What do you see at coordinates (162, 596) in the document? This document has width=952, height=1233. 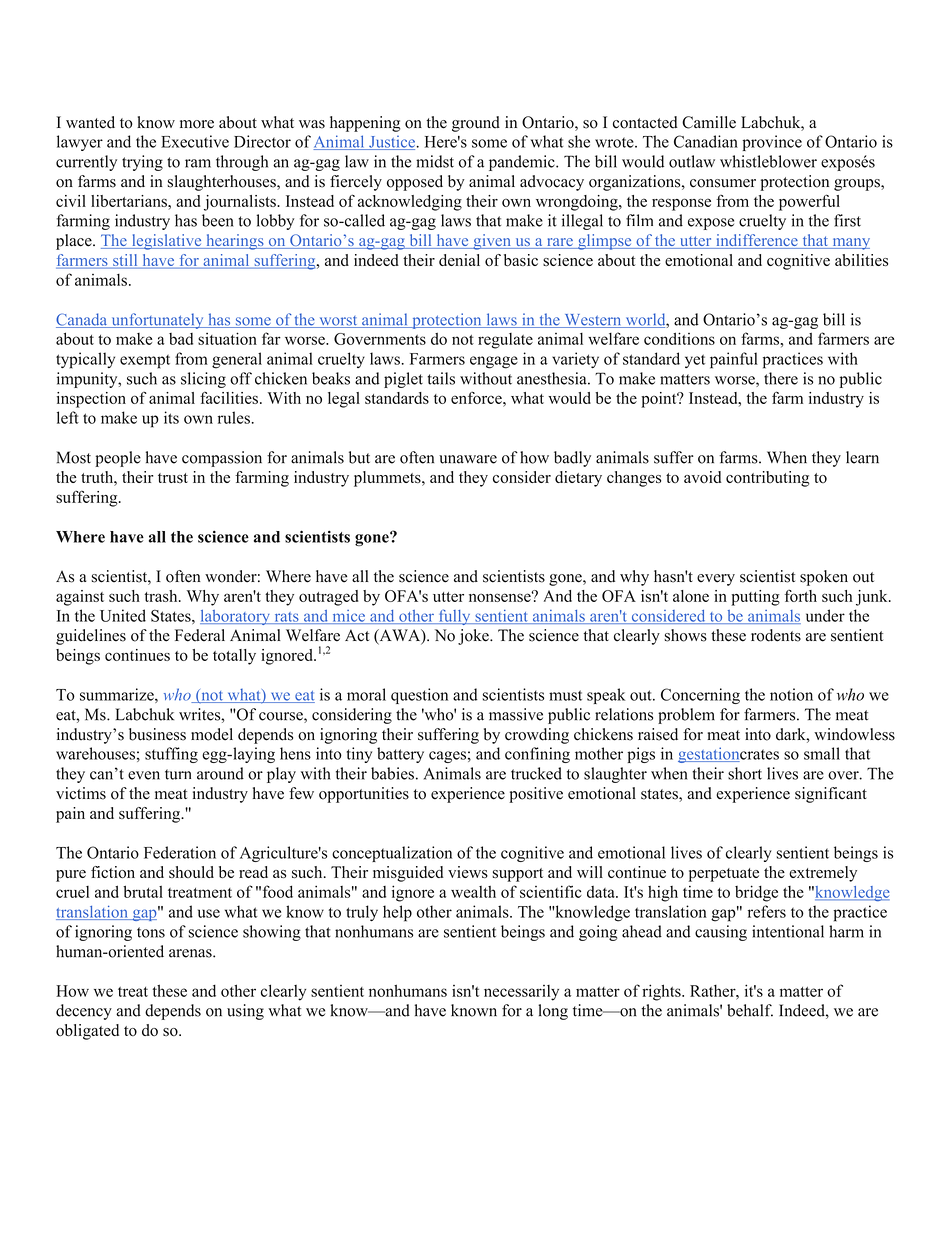 I see `trash` at bounding box center [162, 596].
